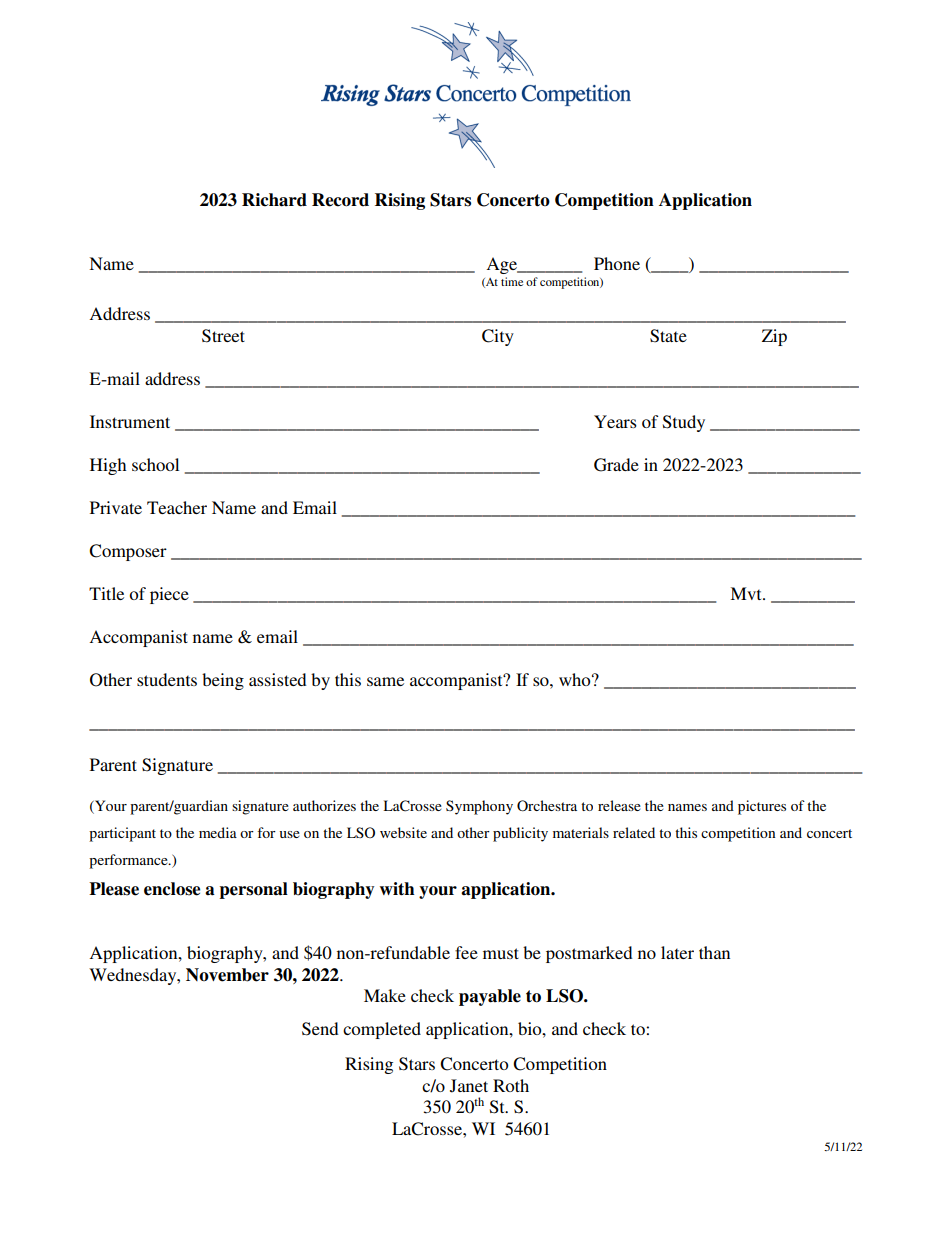 The image size is (952, 1233). Describe the element at coordinates (227, 975) in the screenshot. I see `November` at that location.
